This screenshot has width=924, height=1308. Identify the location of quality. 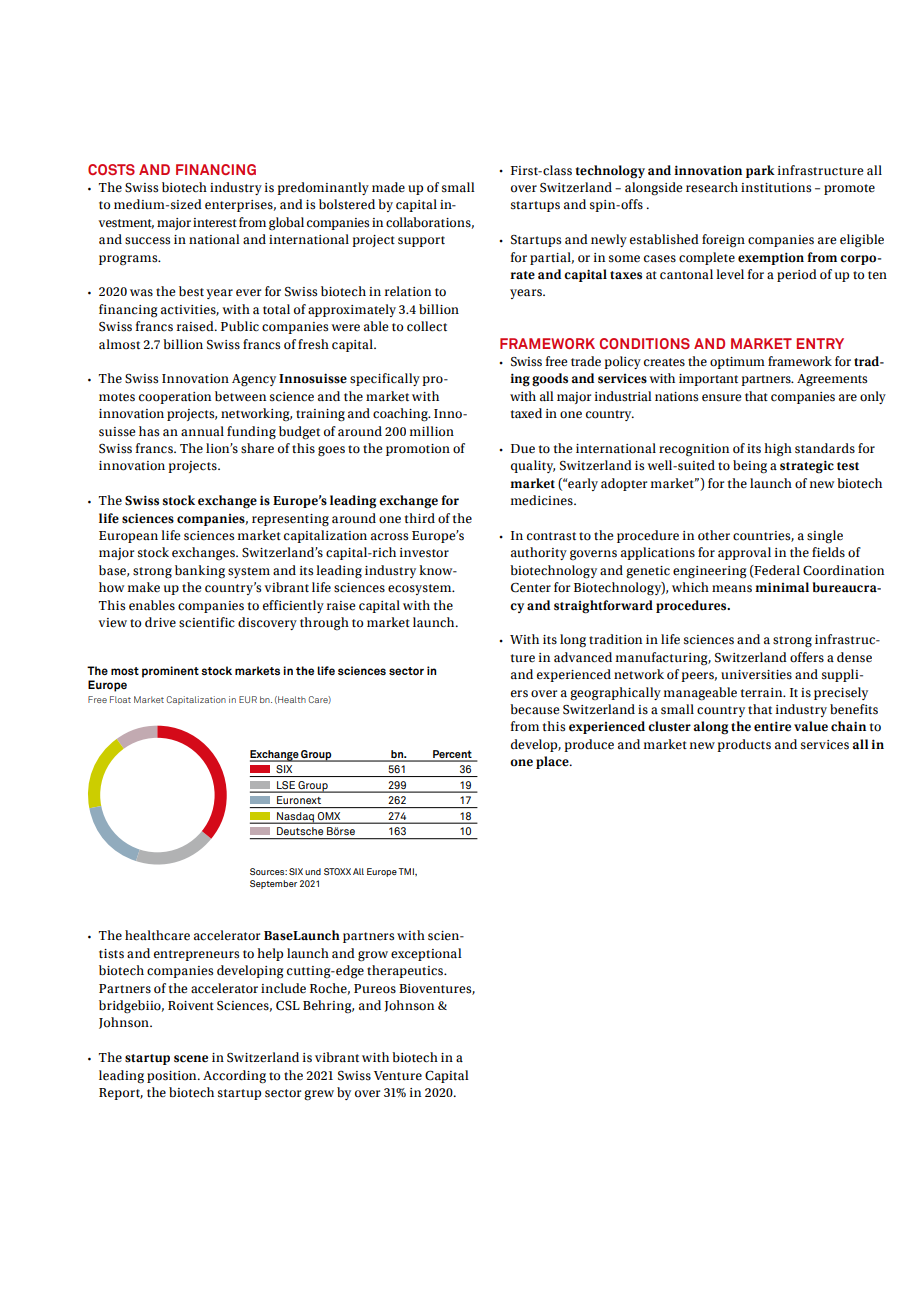
(533, 466).
